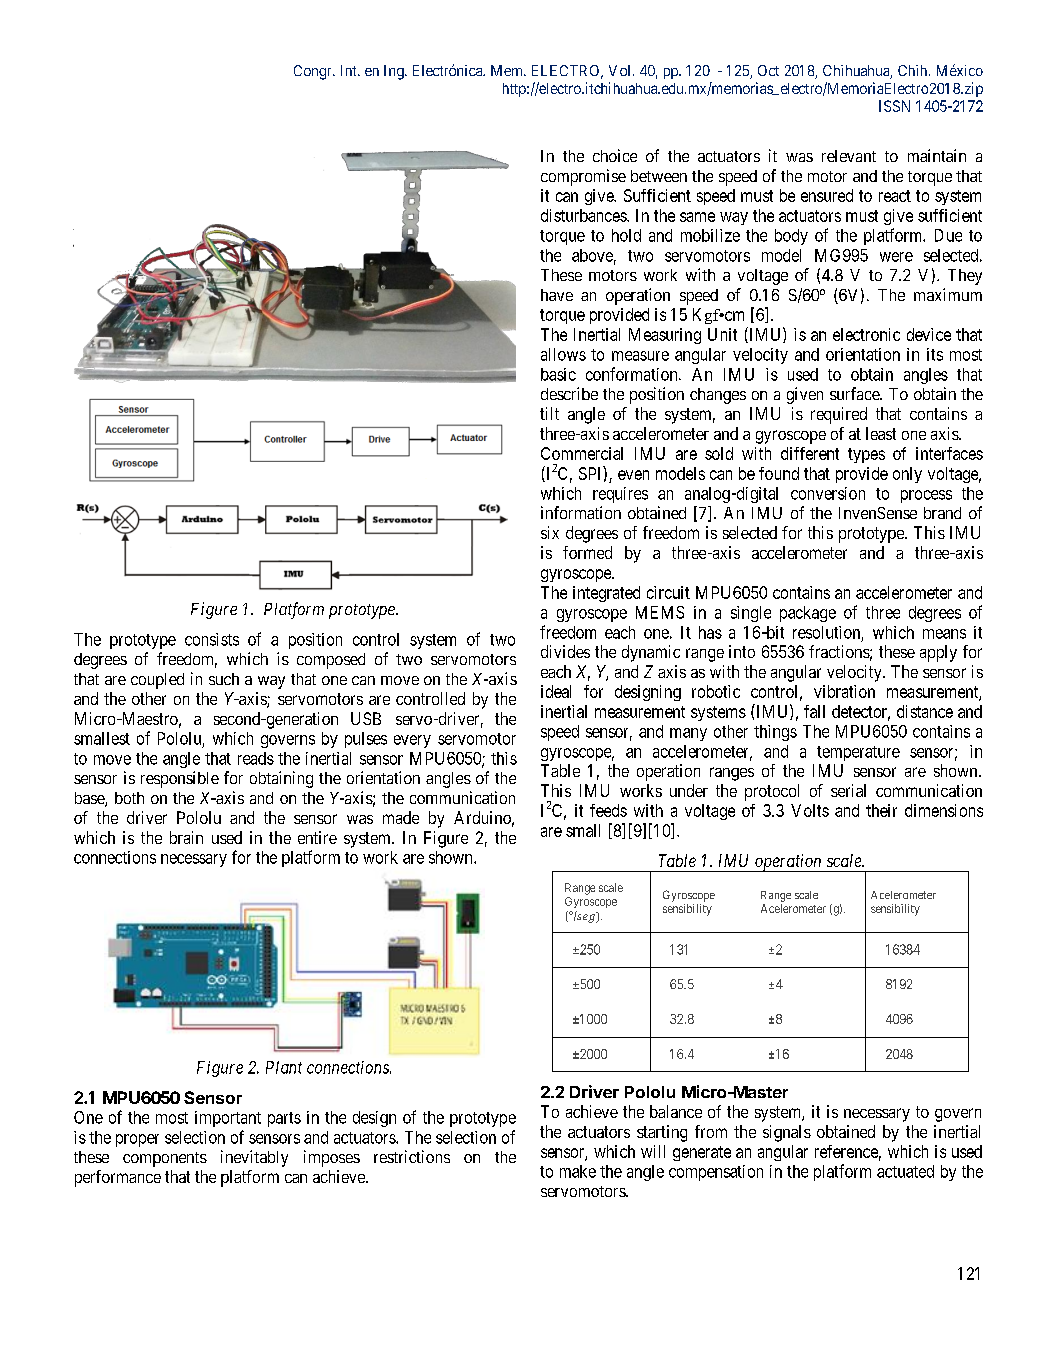 The height and width of the image is (1366, 1056). What do you see at coordinates (615, 155) in the image?
I see `choice` at bounding box center [615, 155].
